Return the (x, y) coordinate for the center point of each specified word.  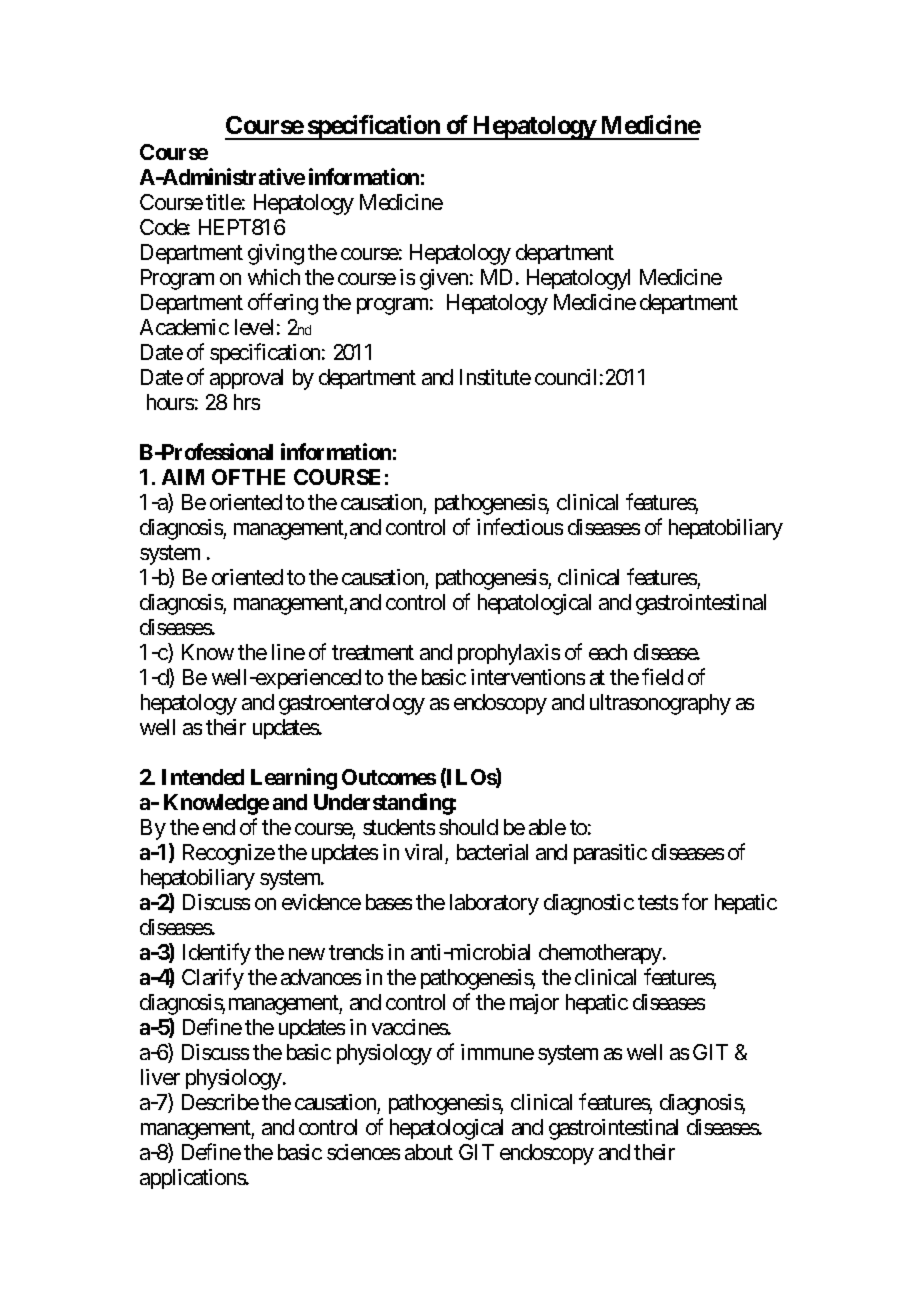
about (429, 1152)
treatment (373, 652)
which (274, 277)
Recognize (229, 854)
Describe (220, 1102)
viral (423, 852)
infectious (520, 526)
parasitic (610, 854)
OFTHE (248, 477)
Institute (495, 377)
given (444, 279)
